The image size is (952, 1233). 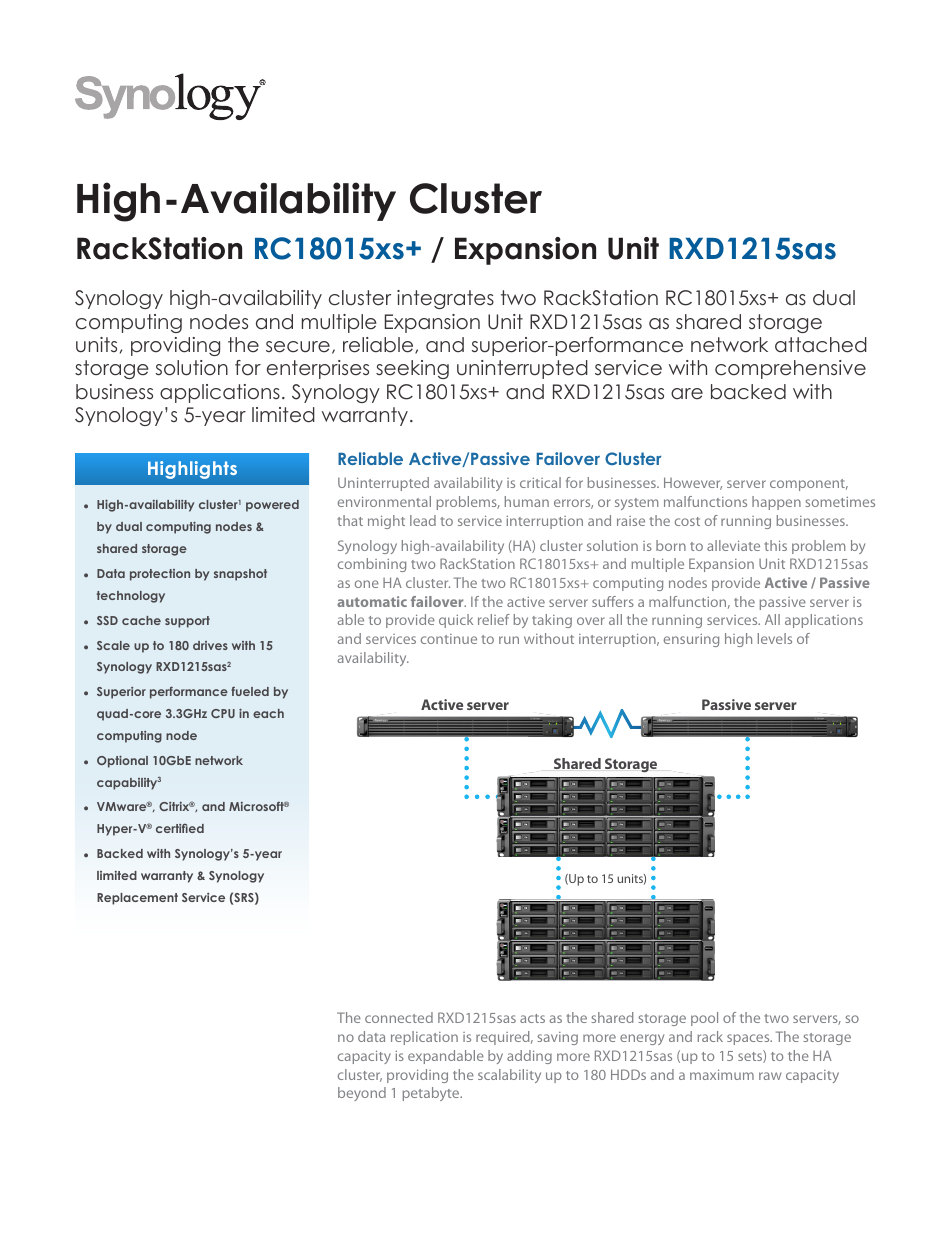 I want to click on continue, so click(x=449, y=639).
